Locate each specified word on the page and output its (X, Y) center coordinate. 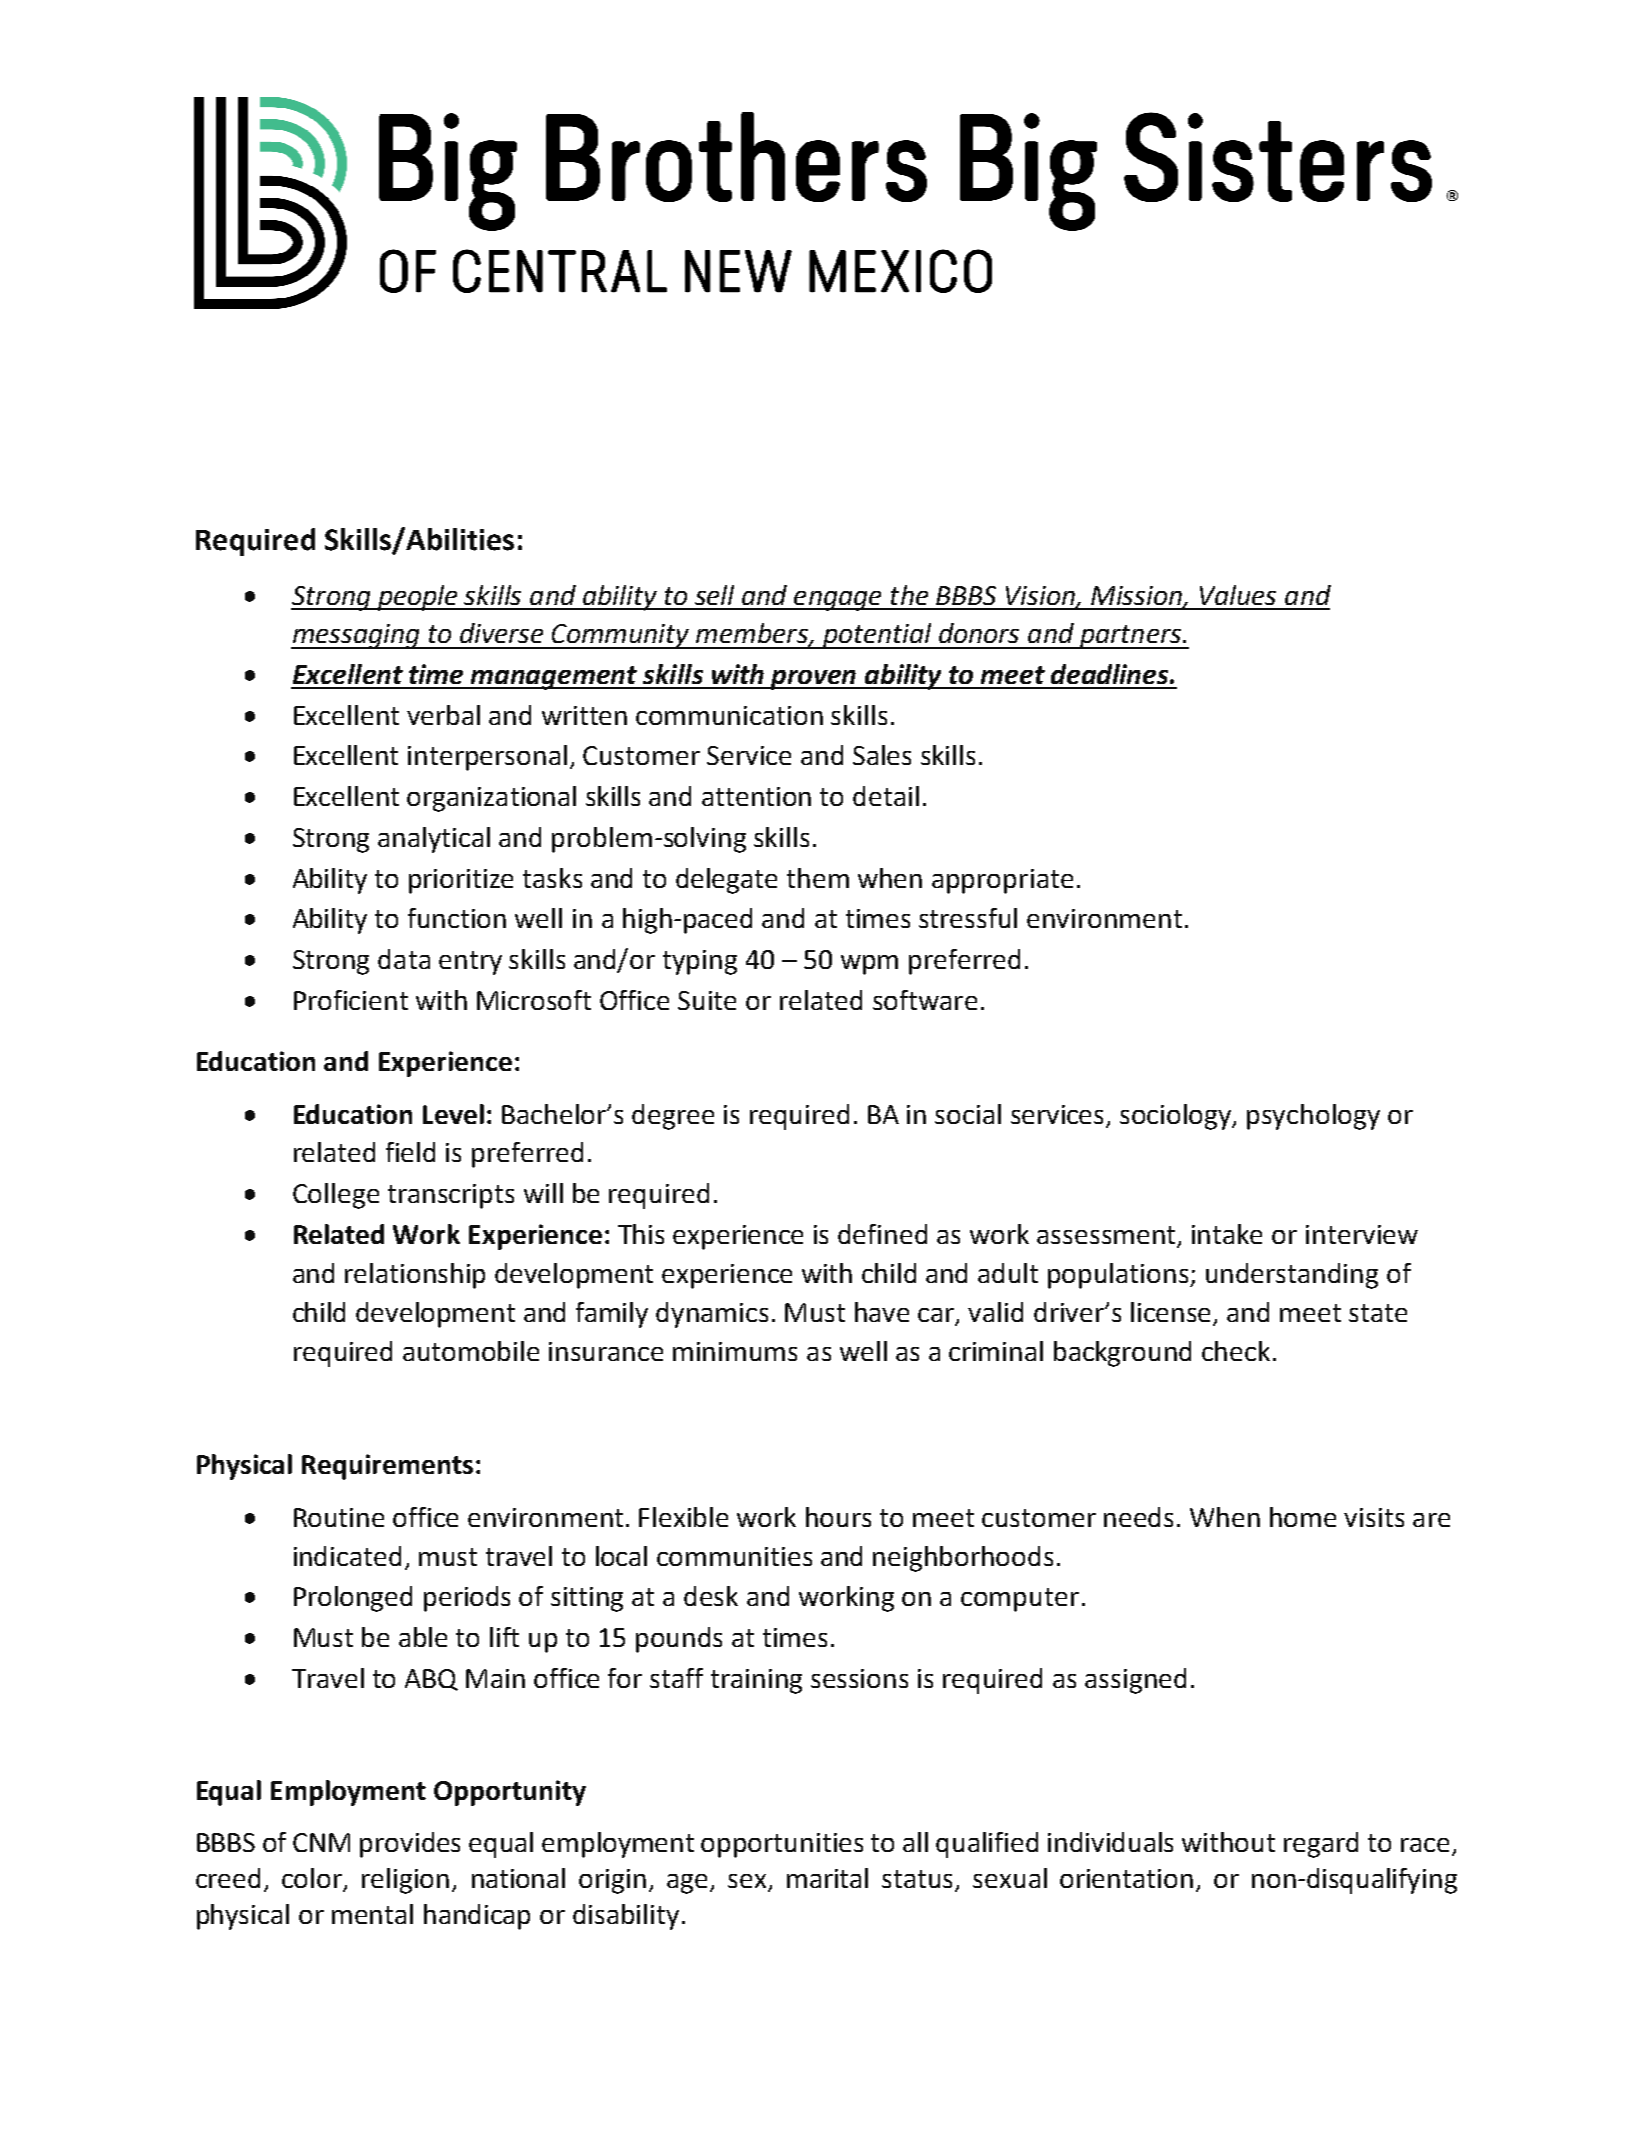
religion (405, 1881)
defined (882, 1234)
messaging (356, 636)
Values (1238, 595)
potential (877, 636)
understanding (1292, 1276)
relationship (415, 1276)
